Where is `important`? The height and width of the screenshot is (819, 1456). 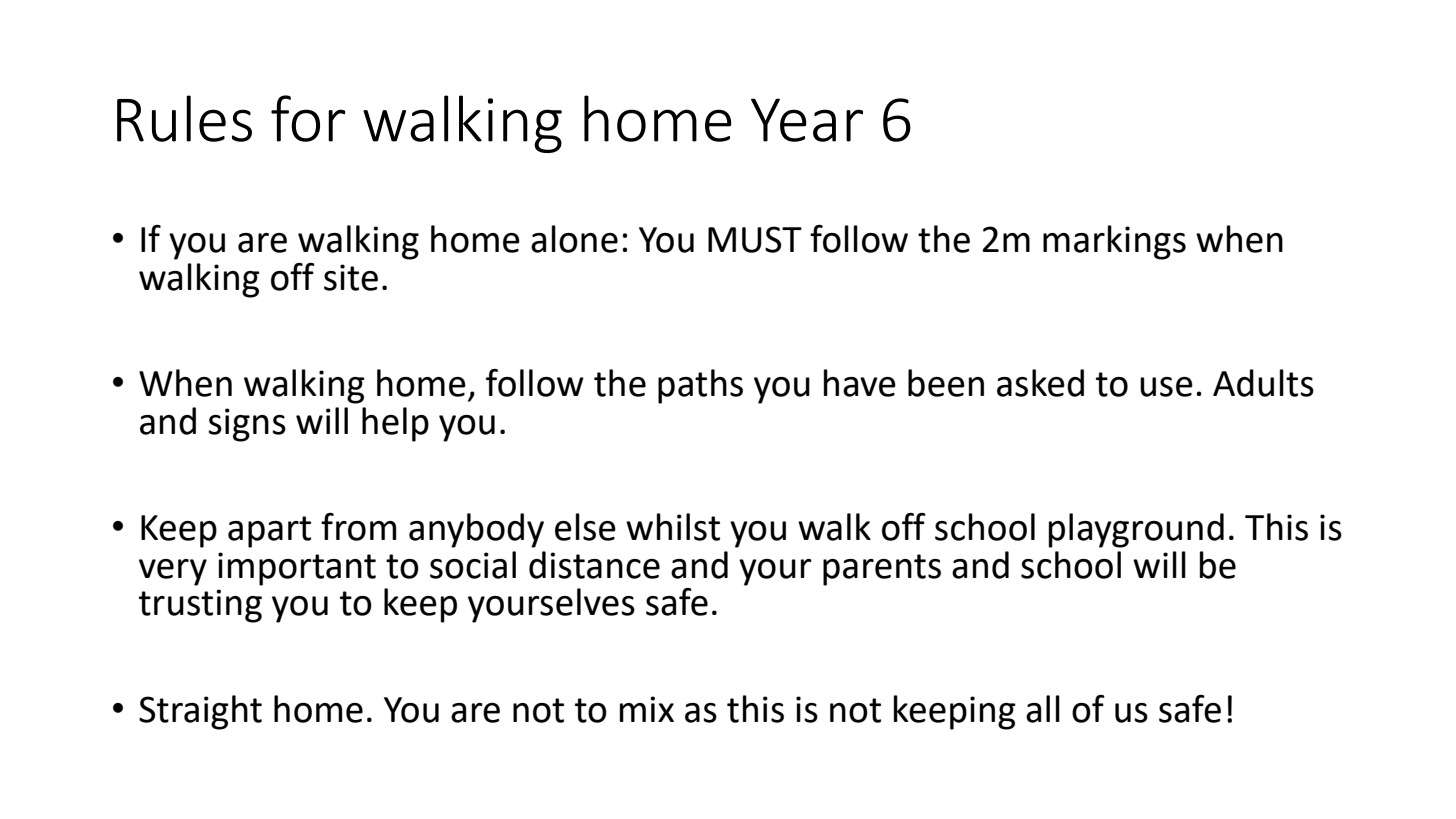
important is located at coordinates (297, 569).
